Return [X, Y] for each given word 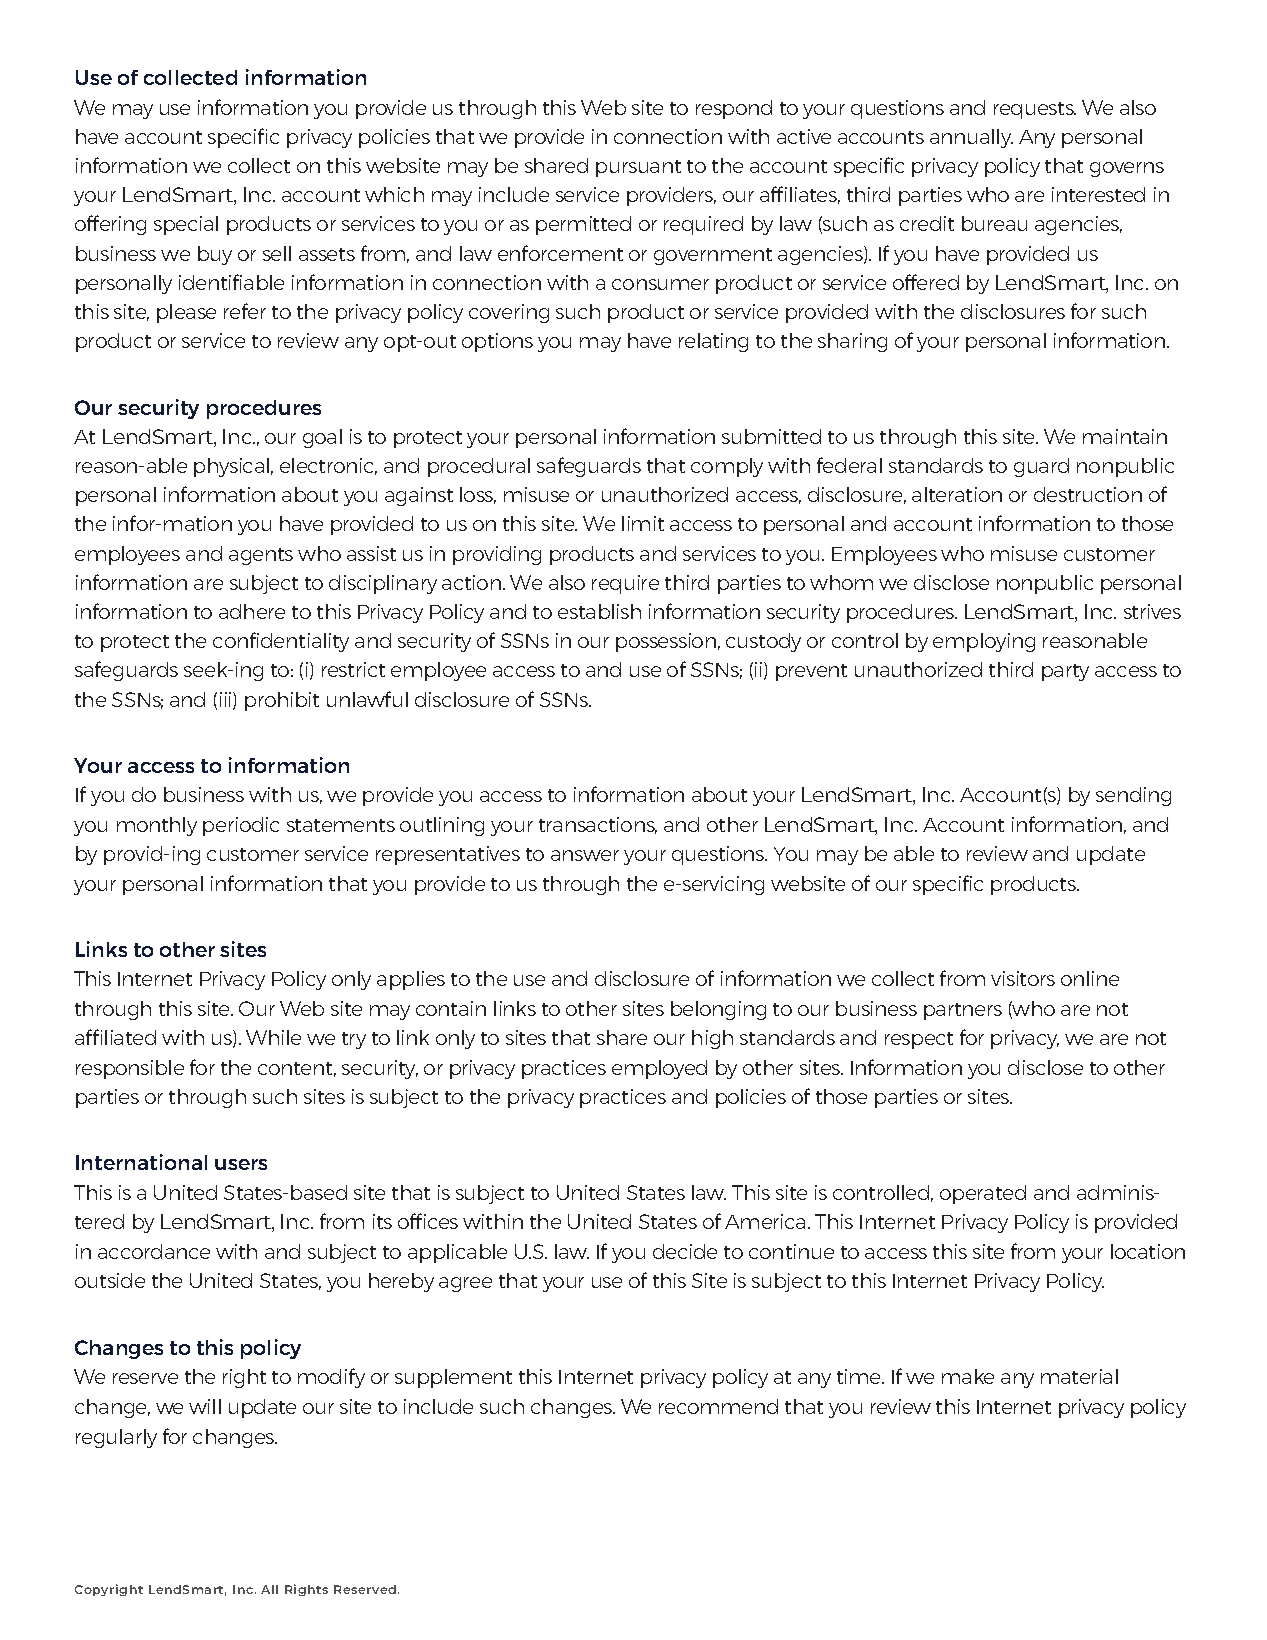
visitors [1023, 978]
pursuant [638, 168]
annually [971, 138]
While [273, 1037]
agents [261, 556]
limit [643, 523]
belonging [718, 1010]
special [186, 225]
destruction [1088, 494]
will [205, 1406]
